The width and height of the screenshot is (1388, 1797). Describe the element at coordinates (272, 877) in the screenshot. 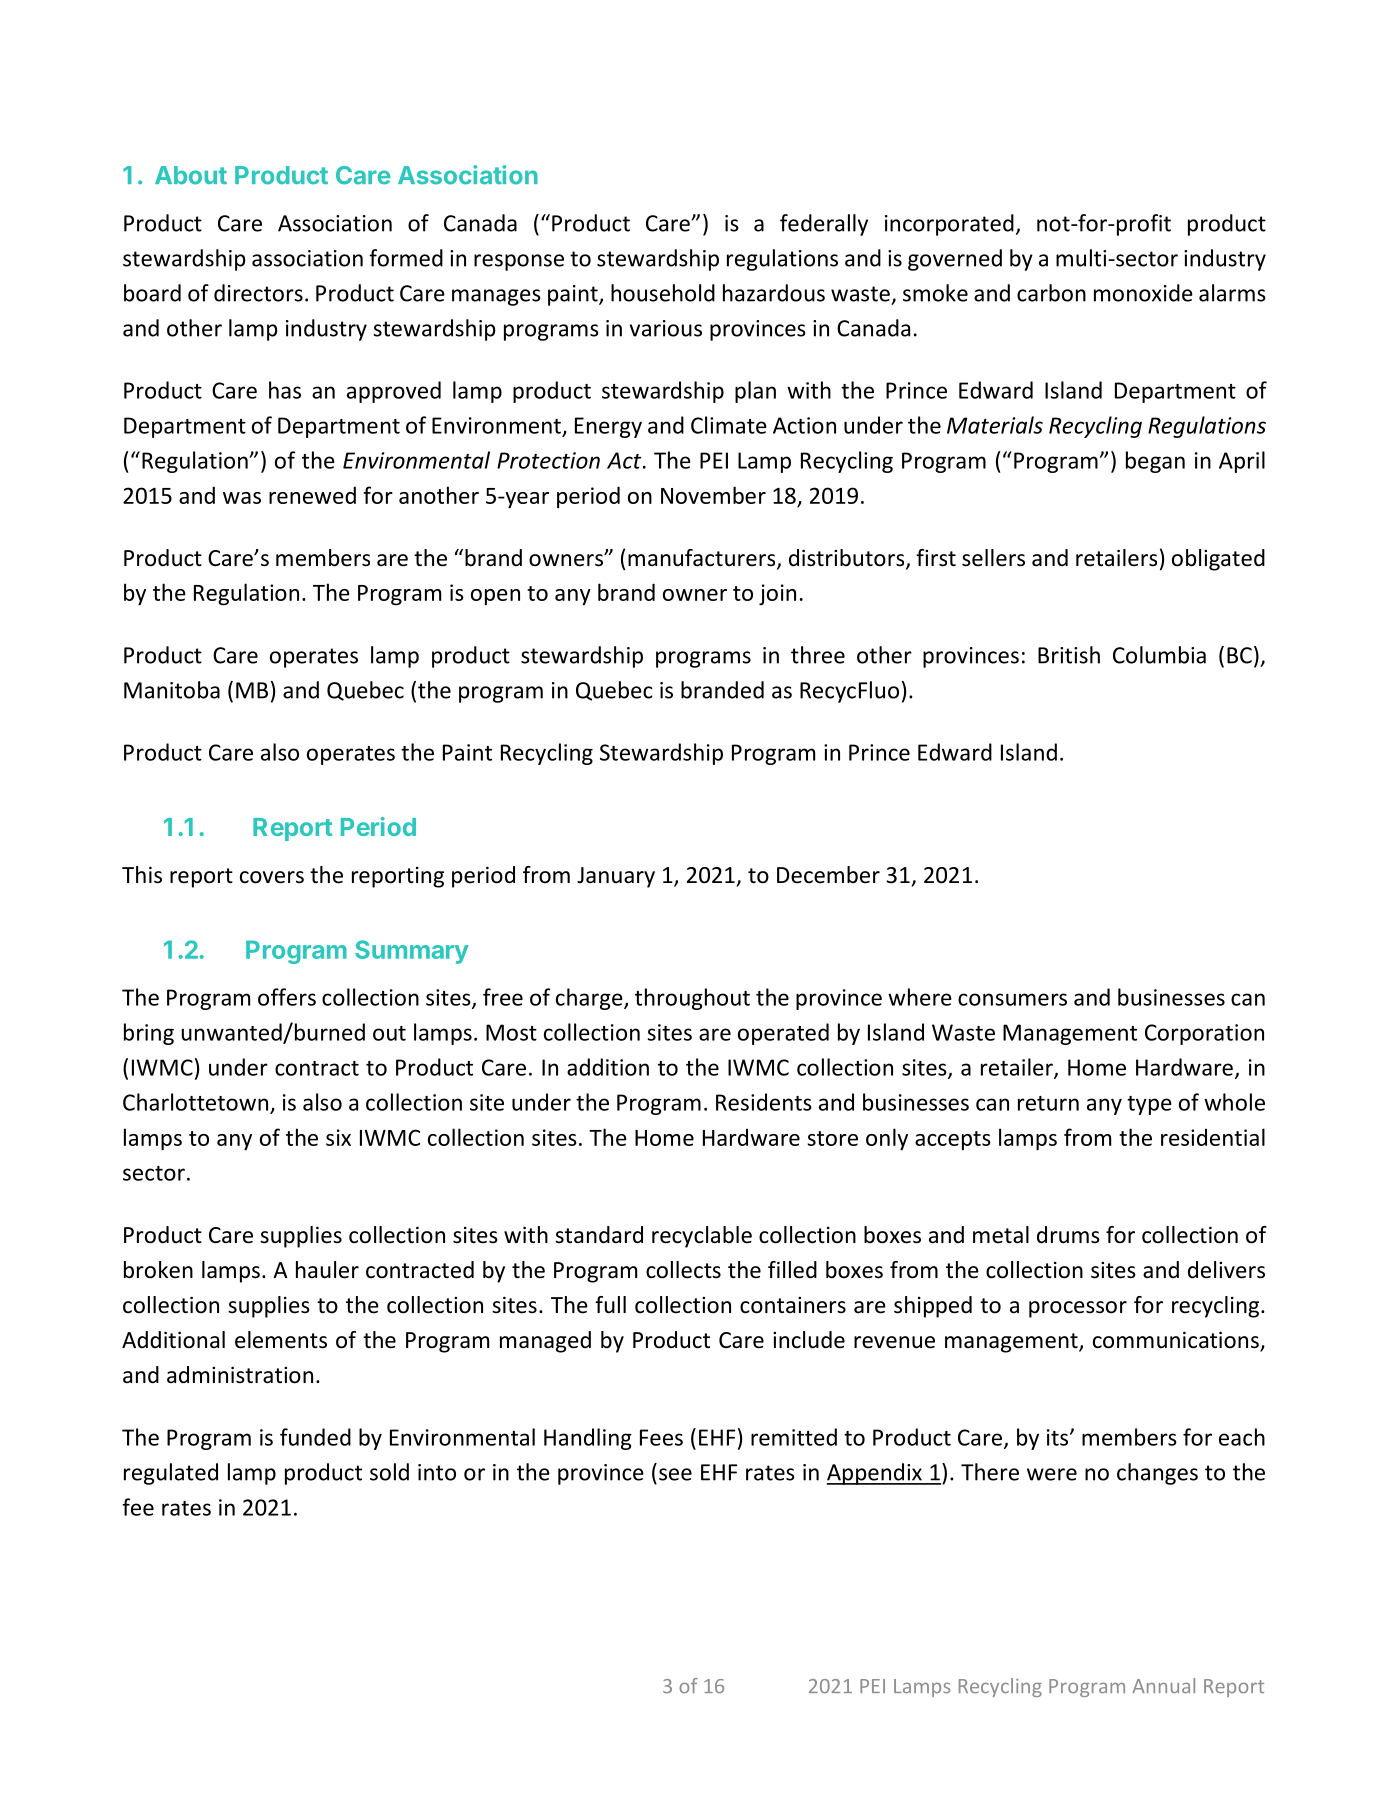

I see `covers` at that location.
